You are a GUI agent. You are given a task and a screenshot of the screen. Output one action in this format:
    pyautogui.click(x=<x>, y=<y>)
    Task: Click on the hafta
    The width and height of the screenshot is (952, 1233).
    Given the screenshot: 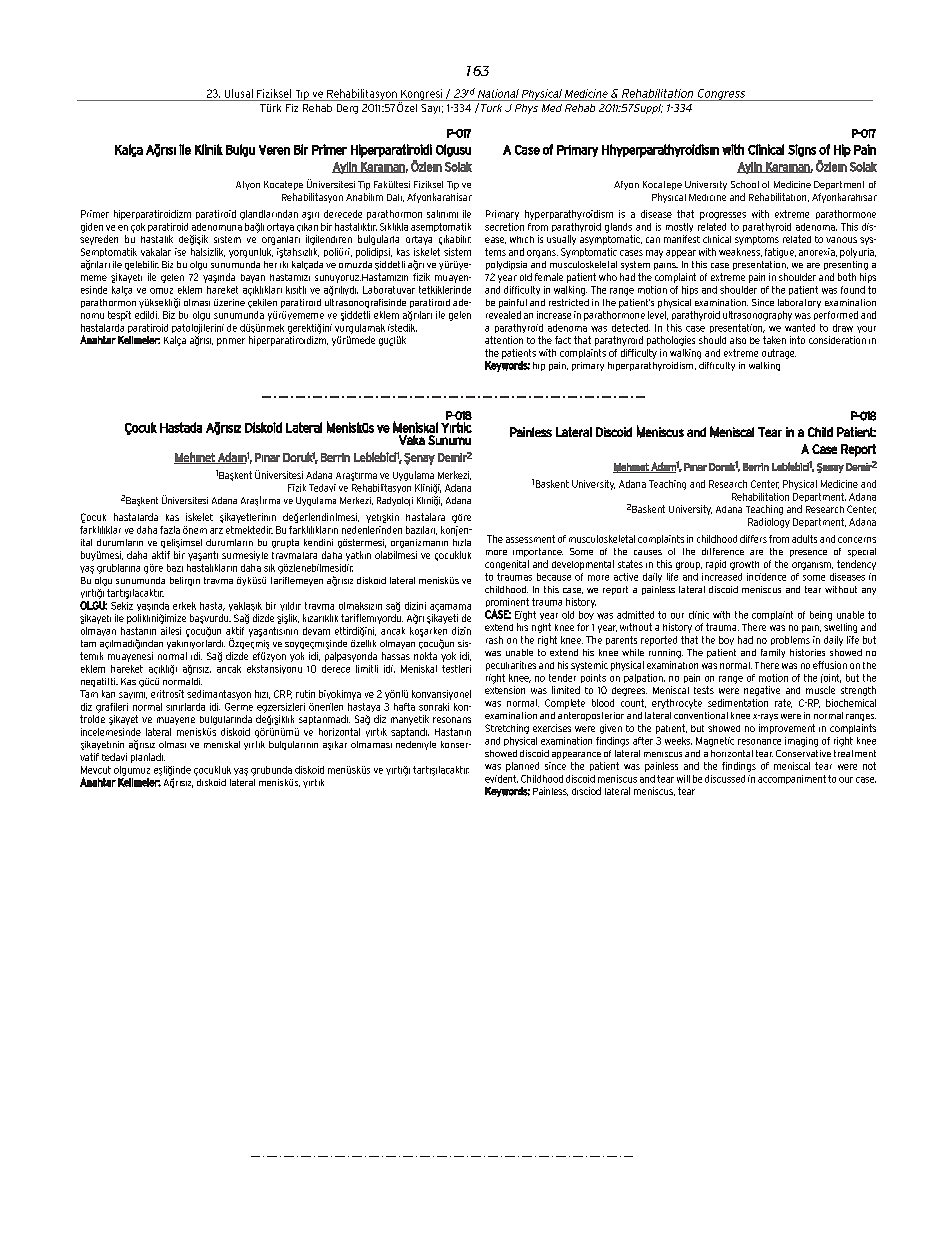 What is the action you would take?
    pyautogui.click(x=404, y=707)
